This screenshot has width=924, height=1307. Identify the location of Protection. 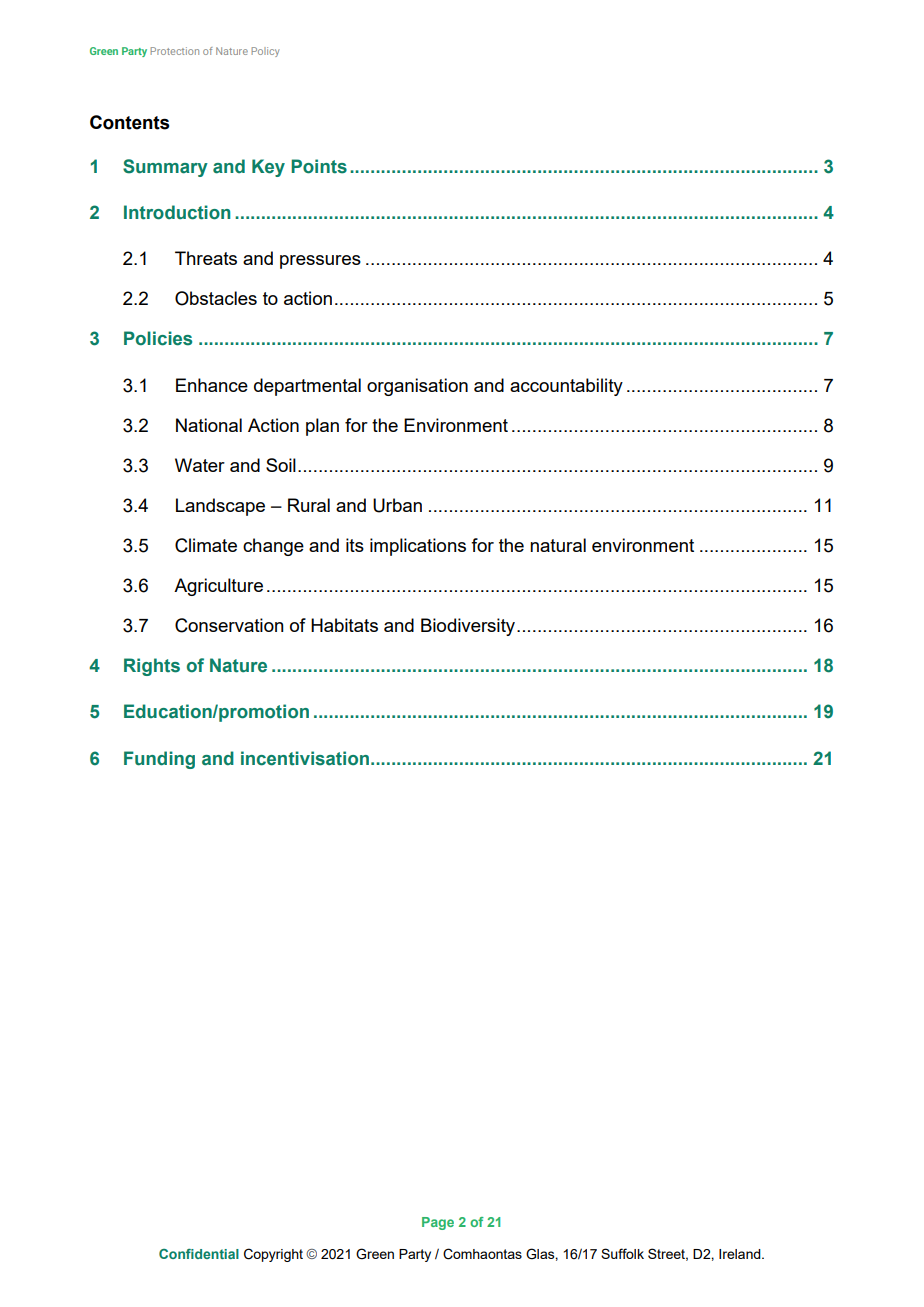
(174, 51).
